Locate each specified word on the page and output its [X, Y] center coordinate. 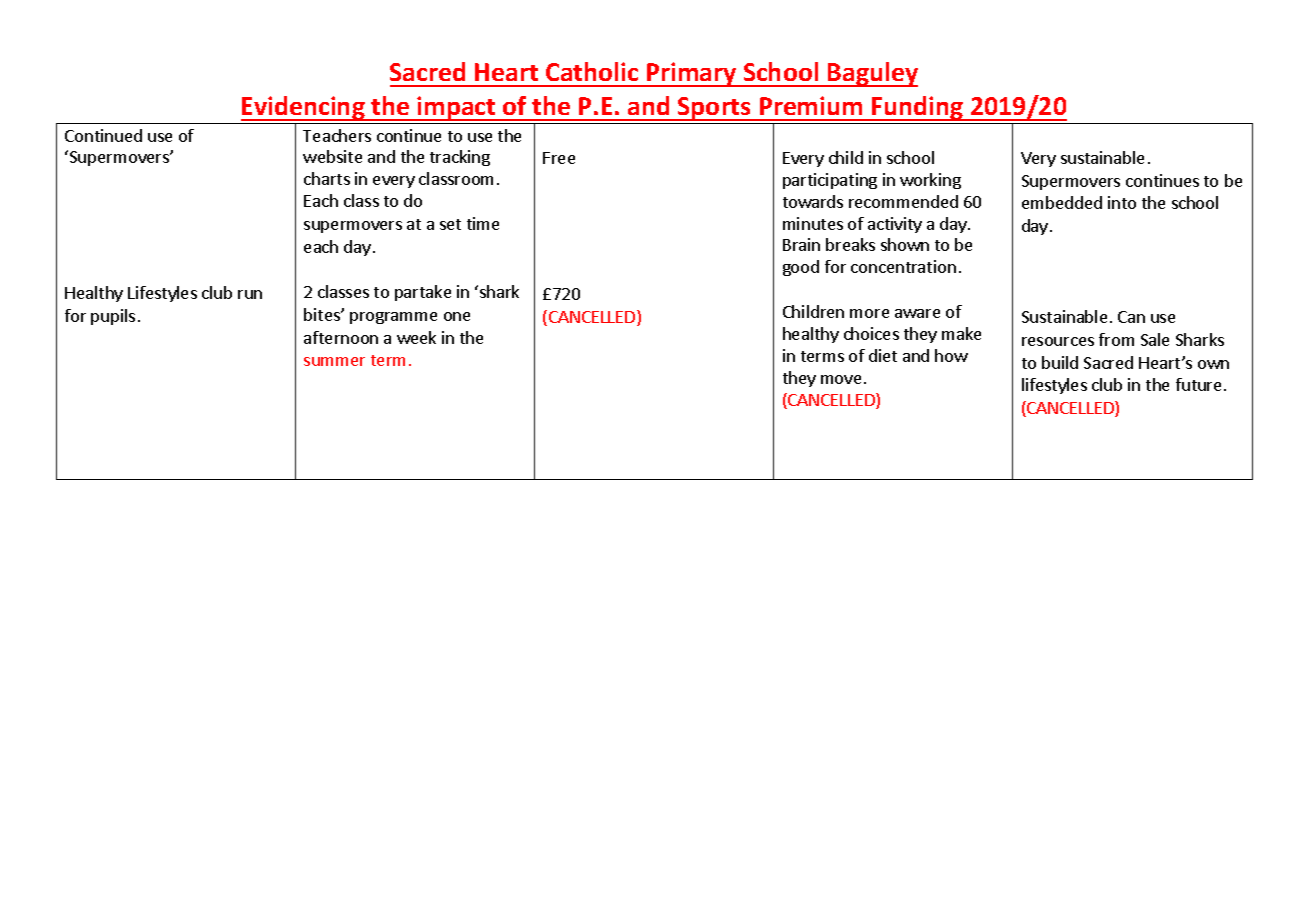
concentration [903, 266]
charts [327, 178]
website [332, 156]
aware [917, 313]
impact [457, 108]
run [250, 294]
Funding [918, 108]
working [930, 181]
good [801, 268]
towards [813, 201]
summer [334, 361]
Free [559, 158]
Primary [692, 74]
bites [323, 314]
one [457, 316]
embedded [1062, 202]
